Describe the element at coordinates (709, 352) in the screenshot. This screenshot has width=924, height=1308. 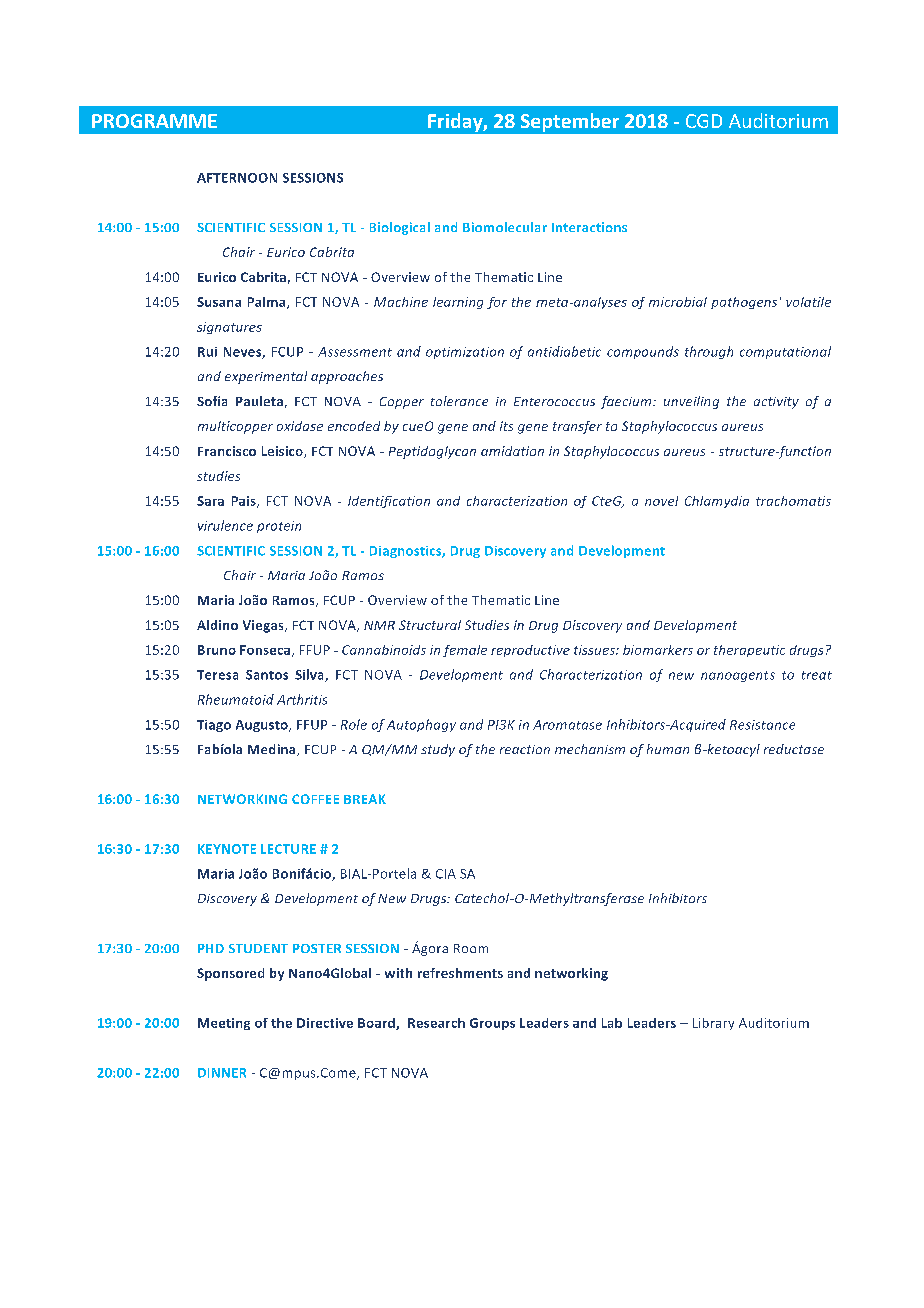
I see `through` at that location.
